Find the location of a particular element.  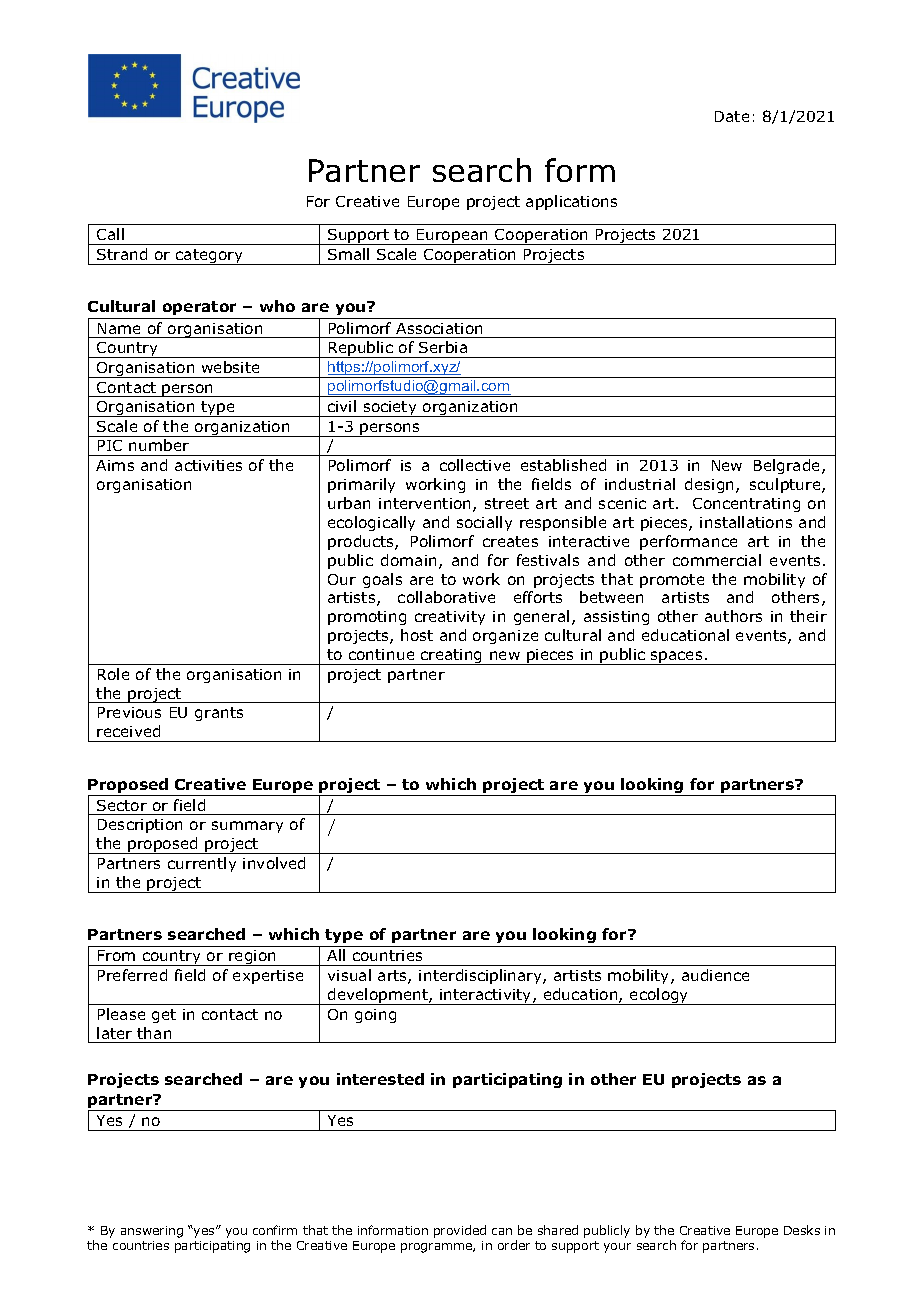

provided is located at coordinates (460, 1231).
